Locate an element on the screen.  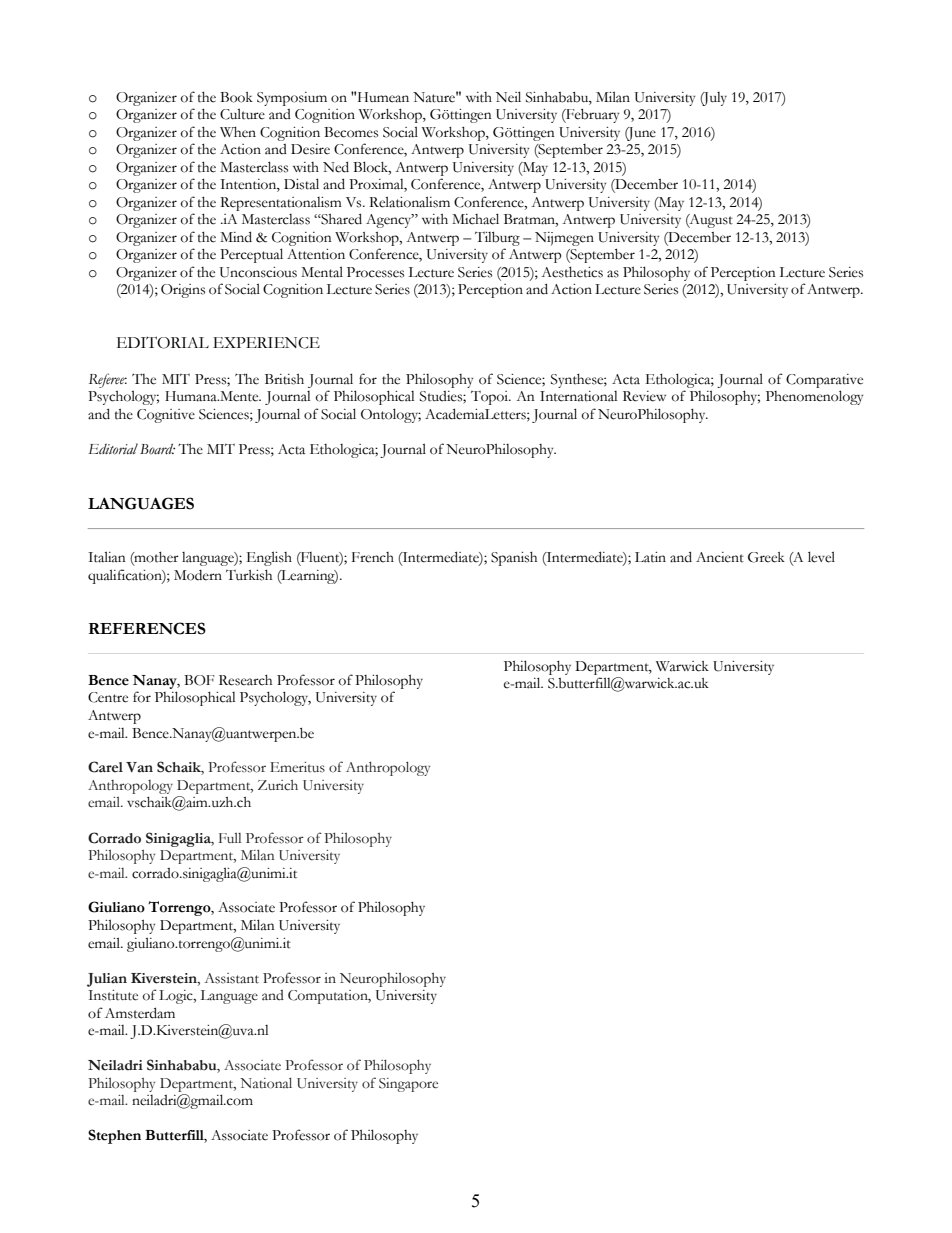
REFERENCES is located at coordinates (147, 628).
